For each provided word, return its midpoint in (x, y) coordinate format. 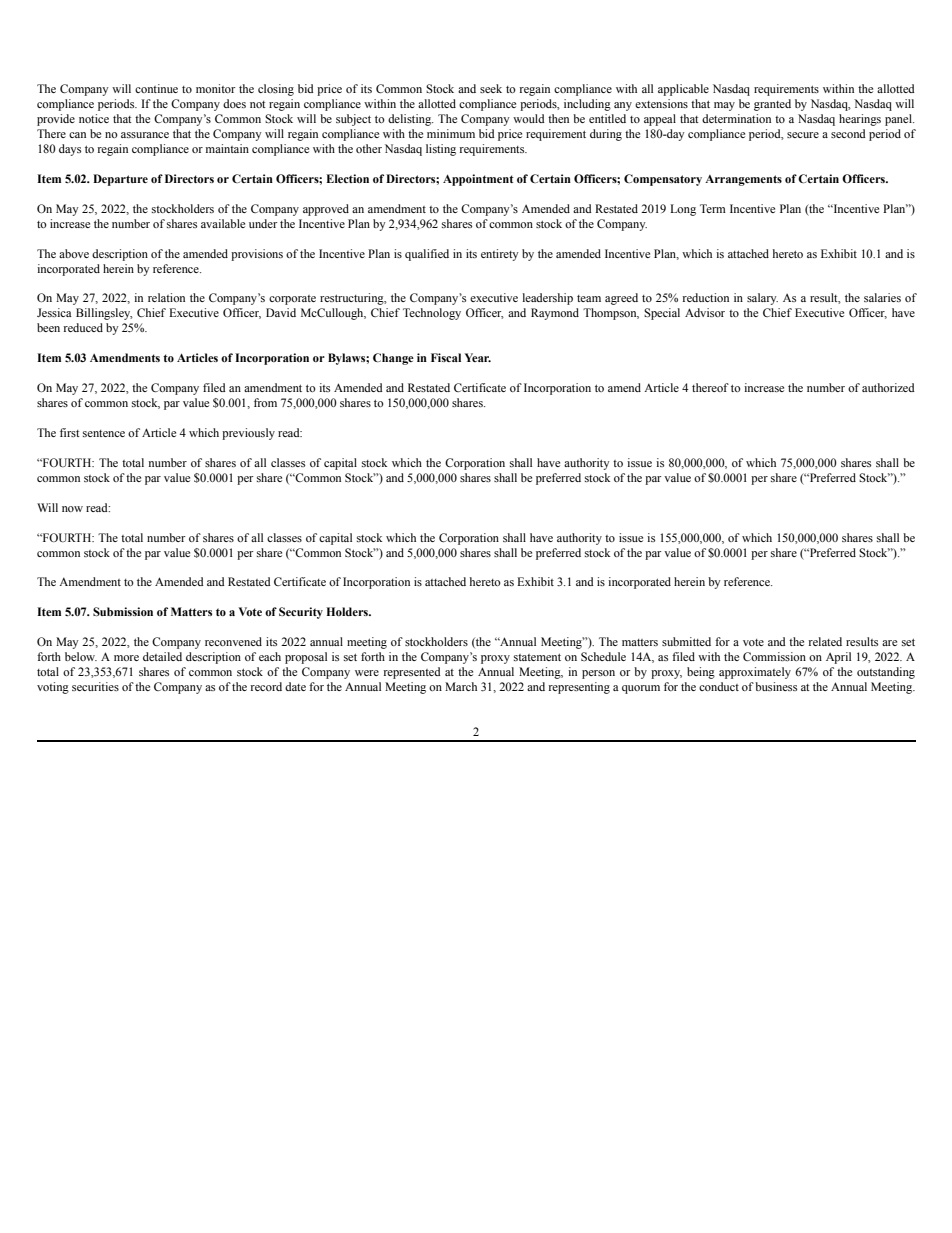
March (461, 686)
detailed (162, 656)
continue (156, 88)
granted (772, 105)
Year (478, 357)
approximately (755, 673)
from (265, 402)
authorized (888, 387)
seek (491, 88)
